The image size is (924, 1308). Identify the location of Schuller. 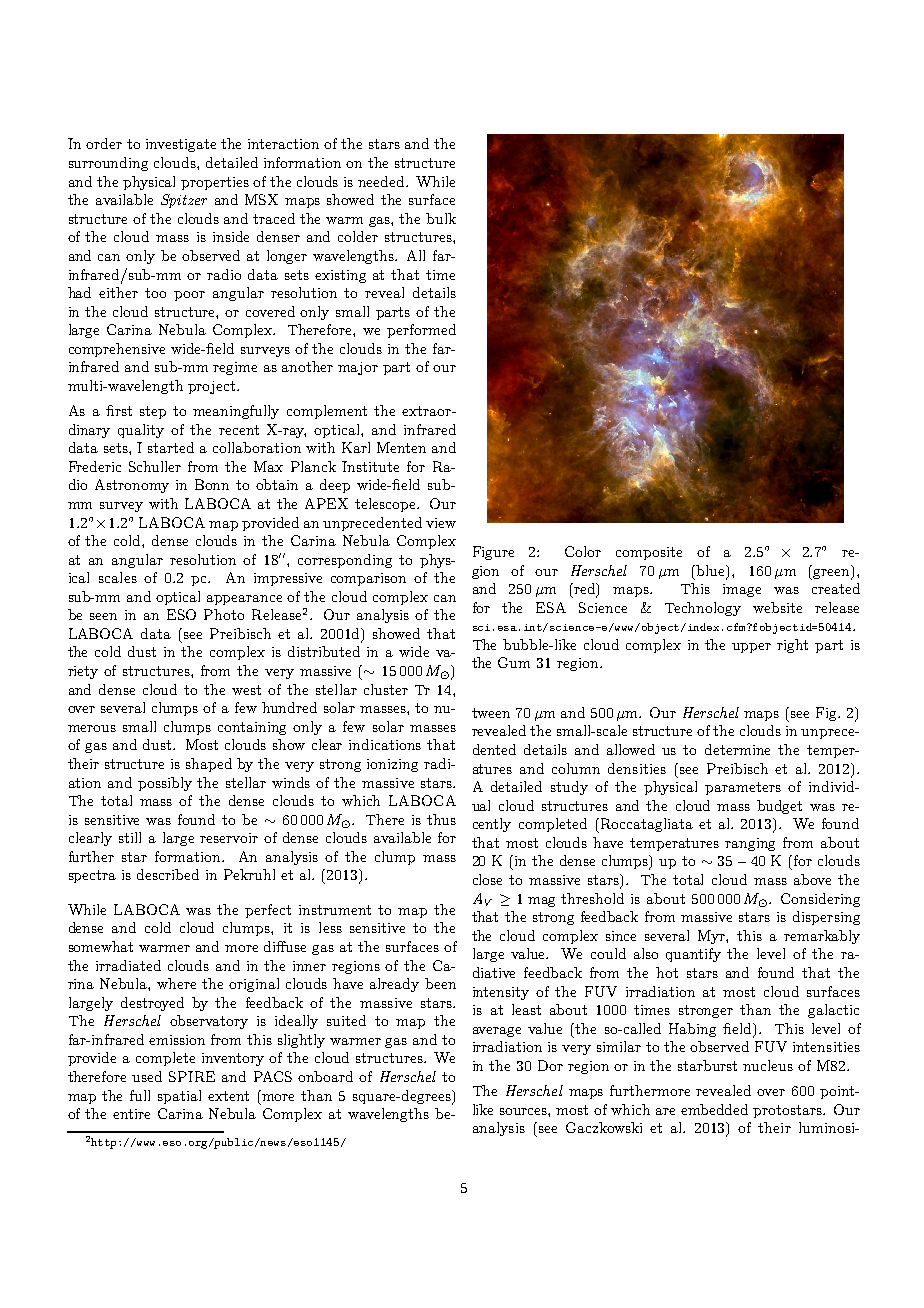
(155, 466).
